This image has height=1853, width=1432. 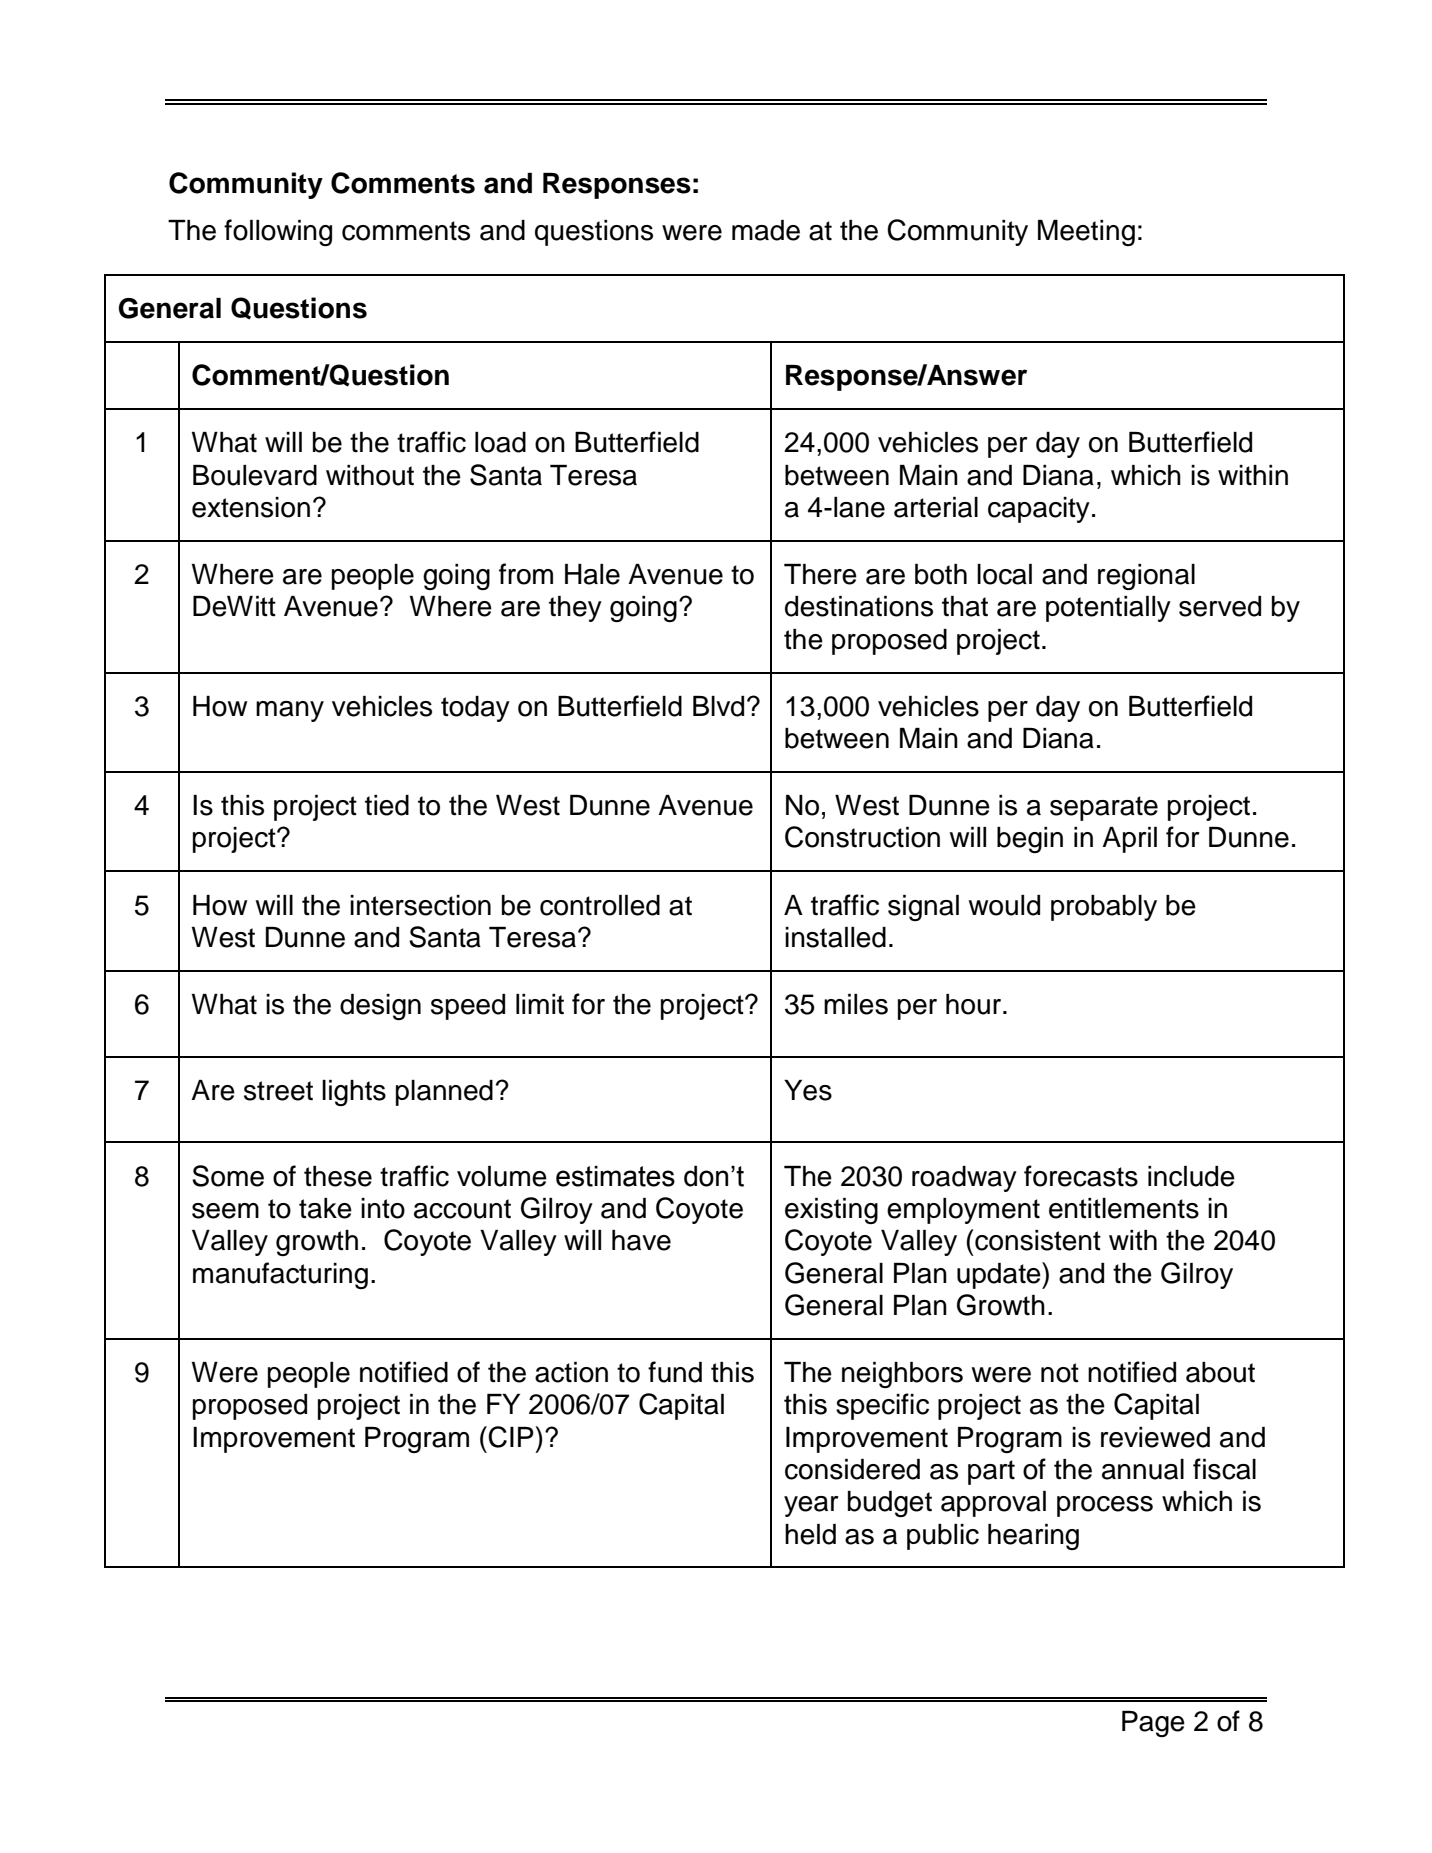 What do you see at coordinates (835, 937) in the image?
I see `installed` at bounding box center [835, 937].
